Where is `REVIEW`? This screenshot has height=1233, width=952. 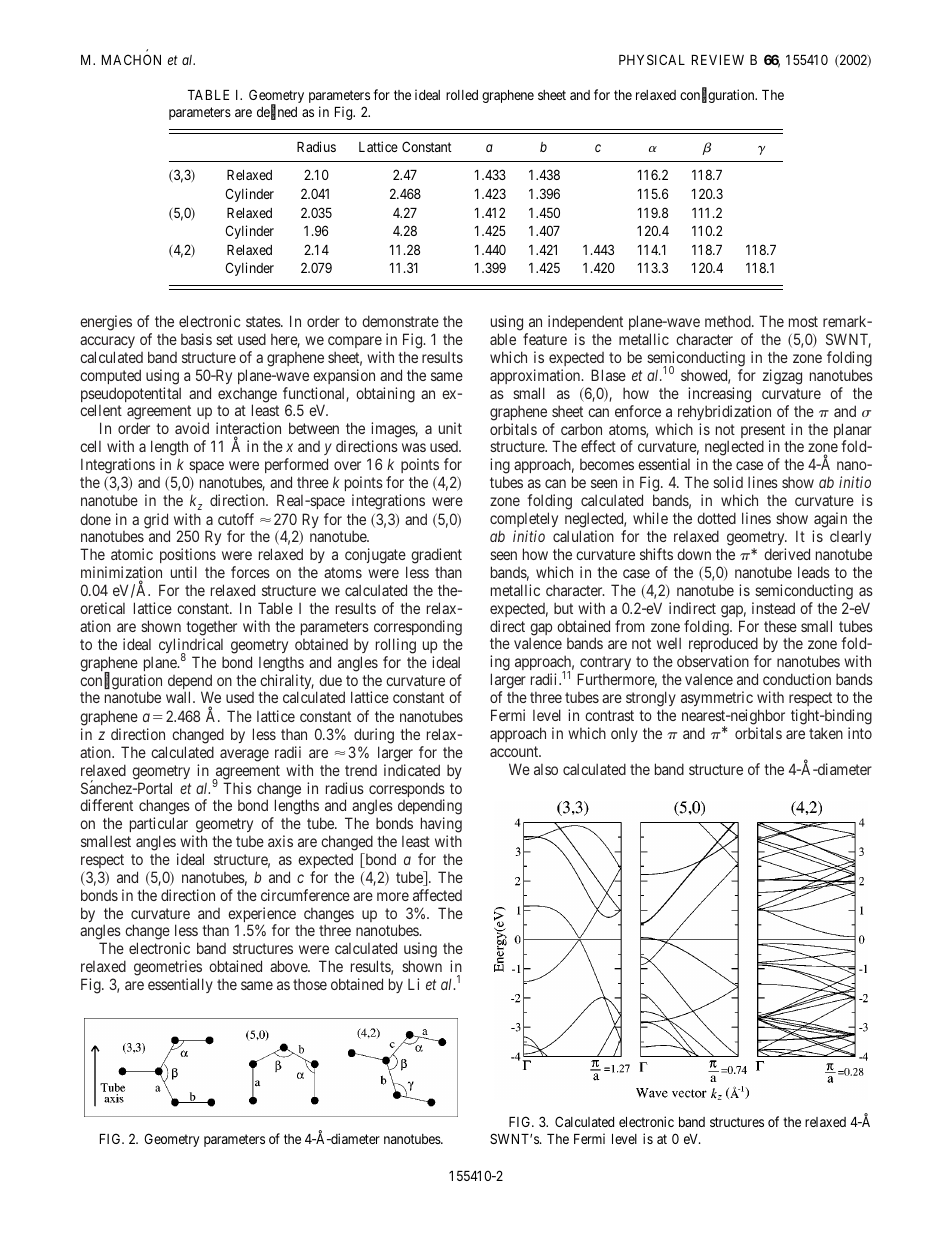 REVIEW is located at coordinates (718, 60).
